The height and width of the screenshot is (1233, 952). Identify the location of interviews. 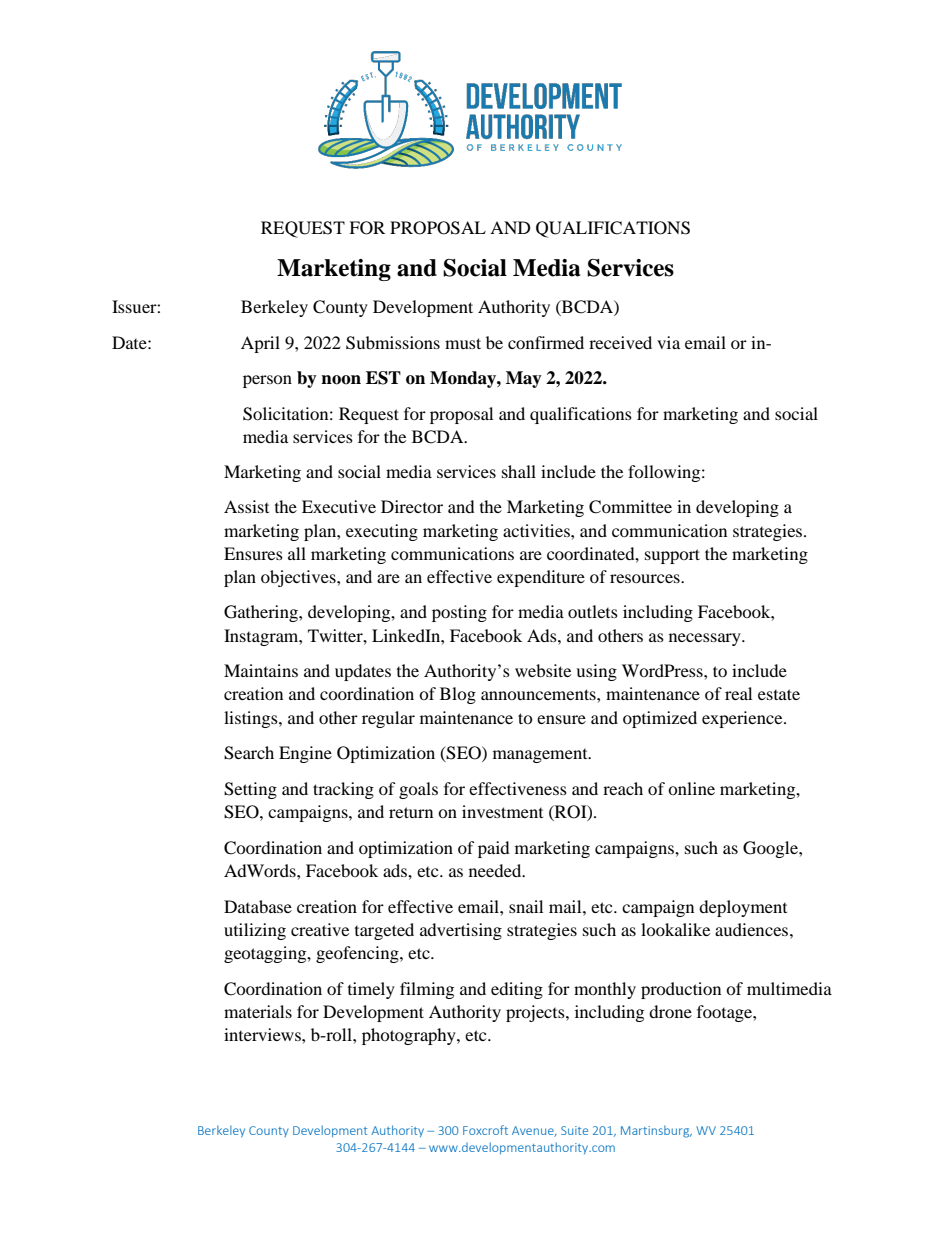
(263, 1034).
